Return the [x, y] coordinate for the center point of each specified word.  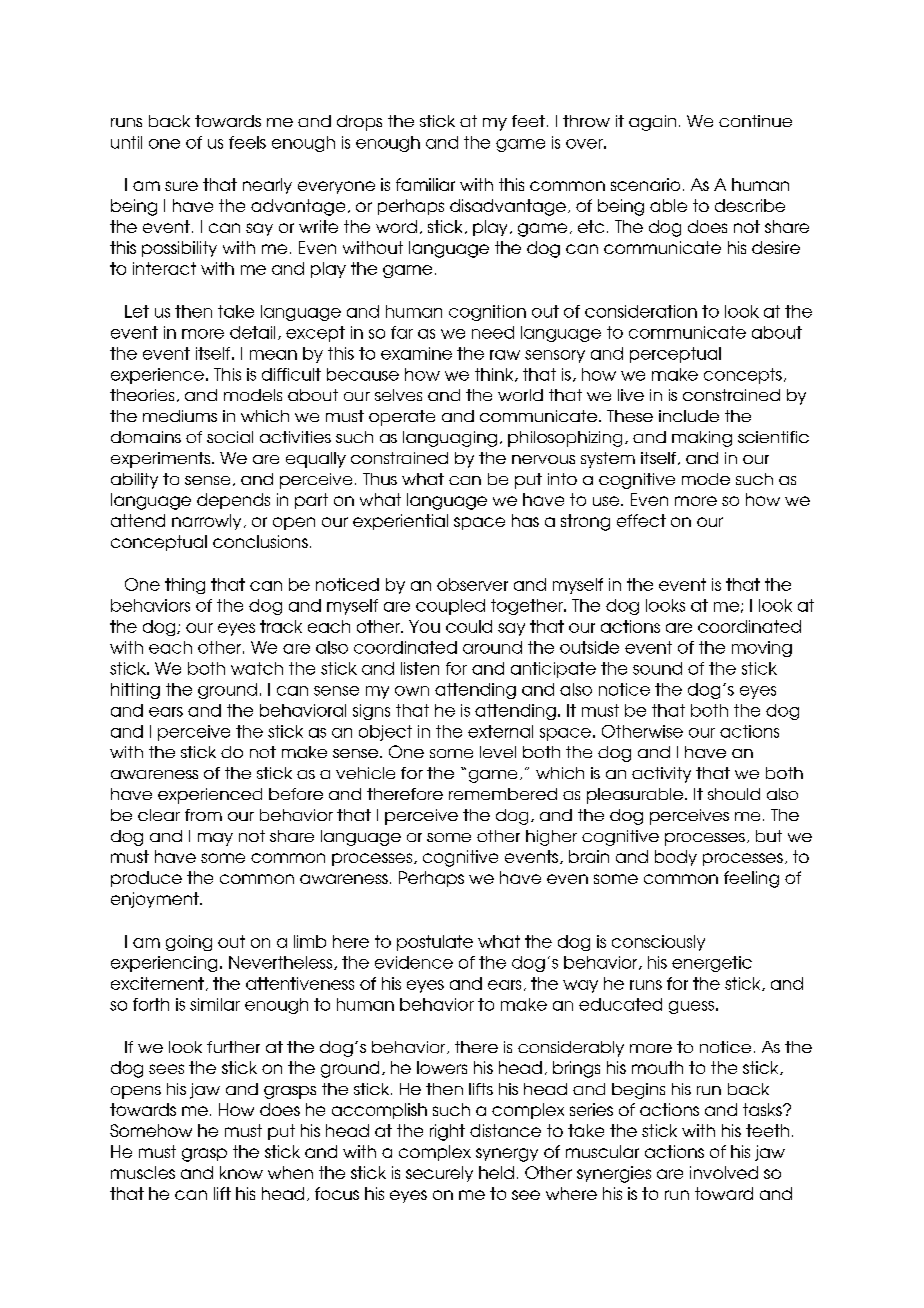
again [652, 123]
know [241, 1172]
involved [724, 1172]
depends [233, 501]
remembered [503, 794]
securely [439, 1174]
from [203, 815]
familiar [425, 184]
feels [247, 142]
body [676, 858]
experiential [400, 522]
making [702, 439]
